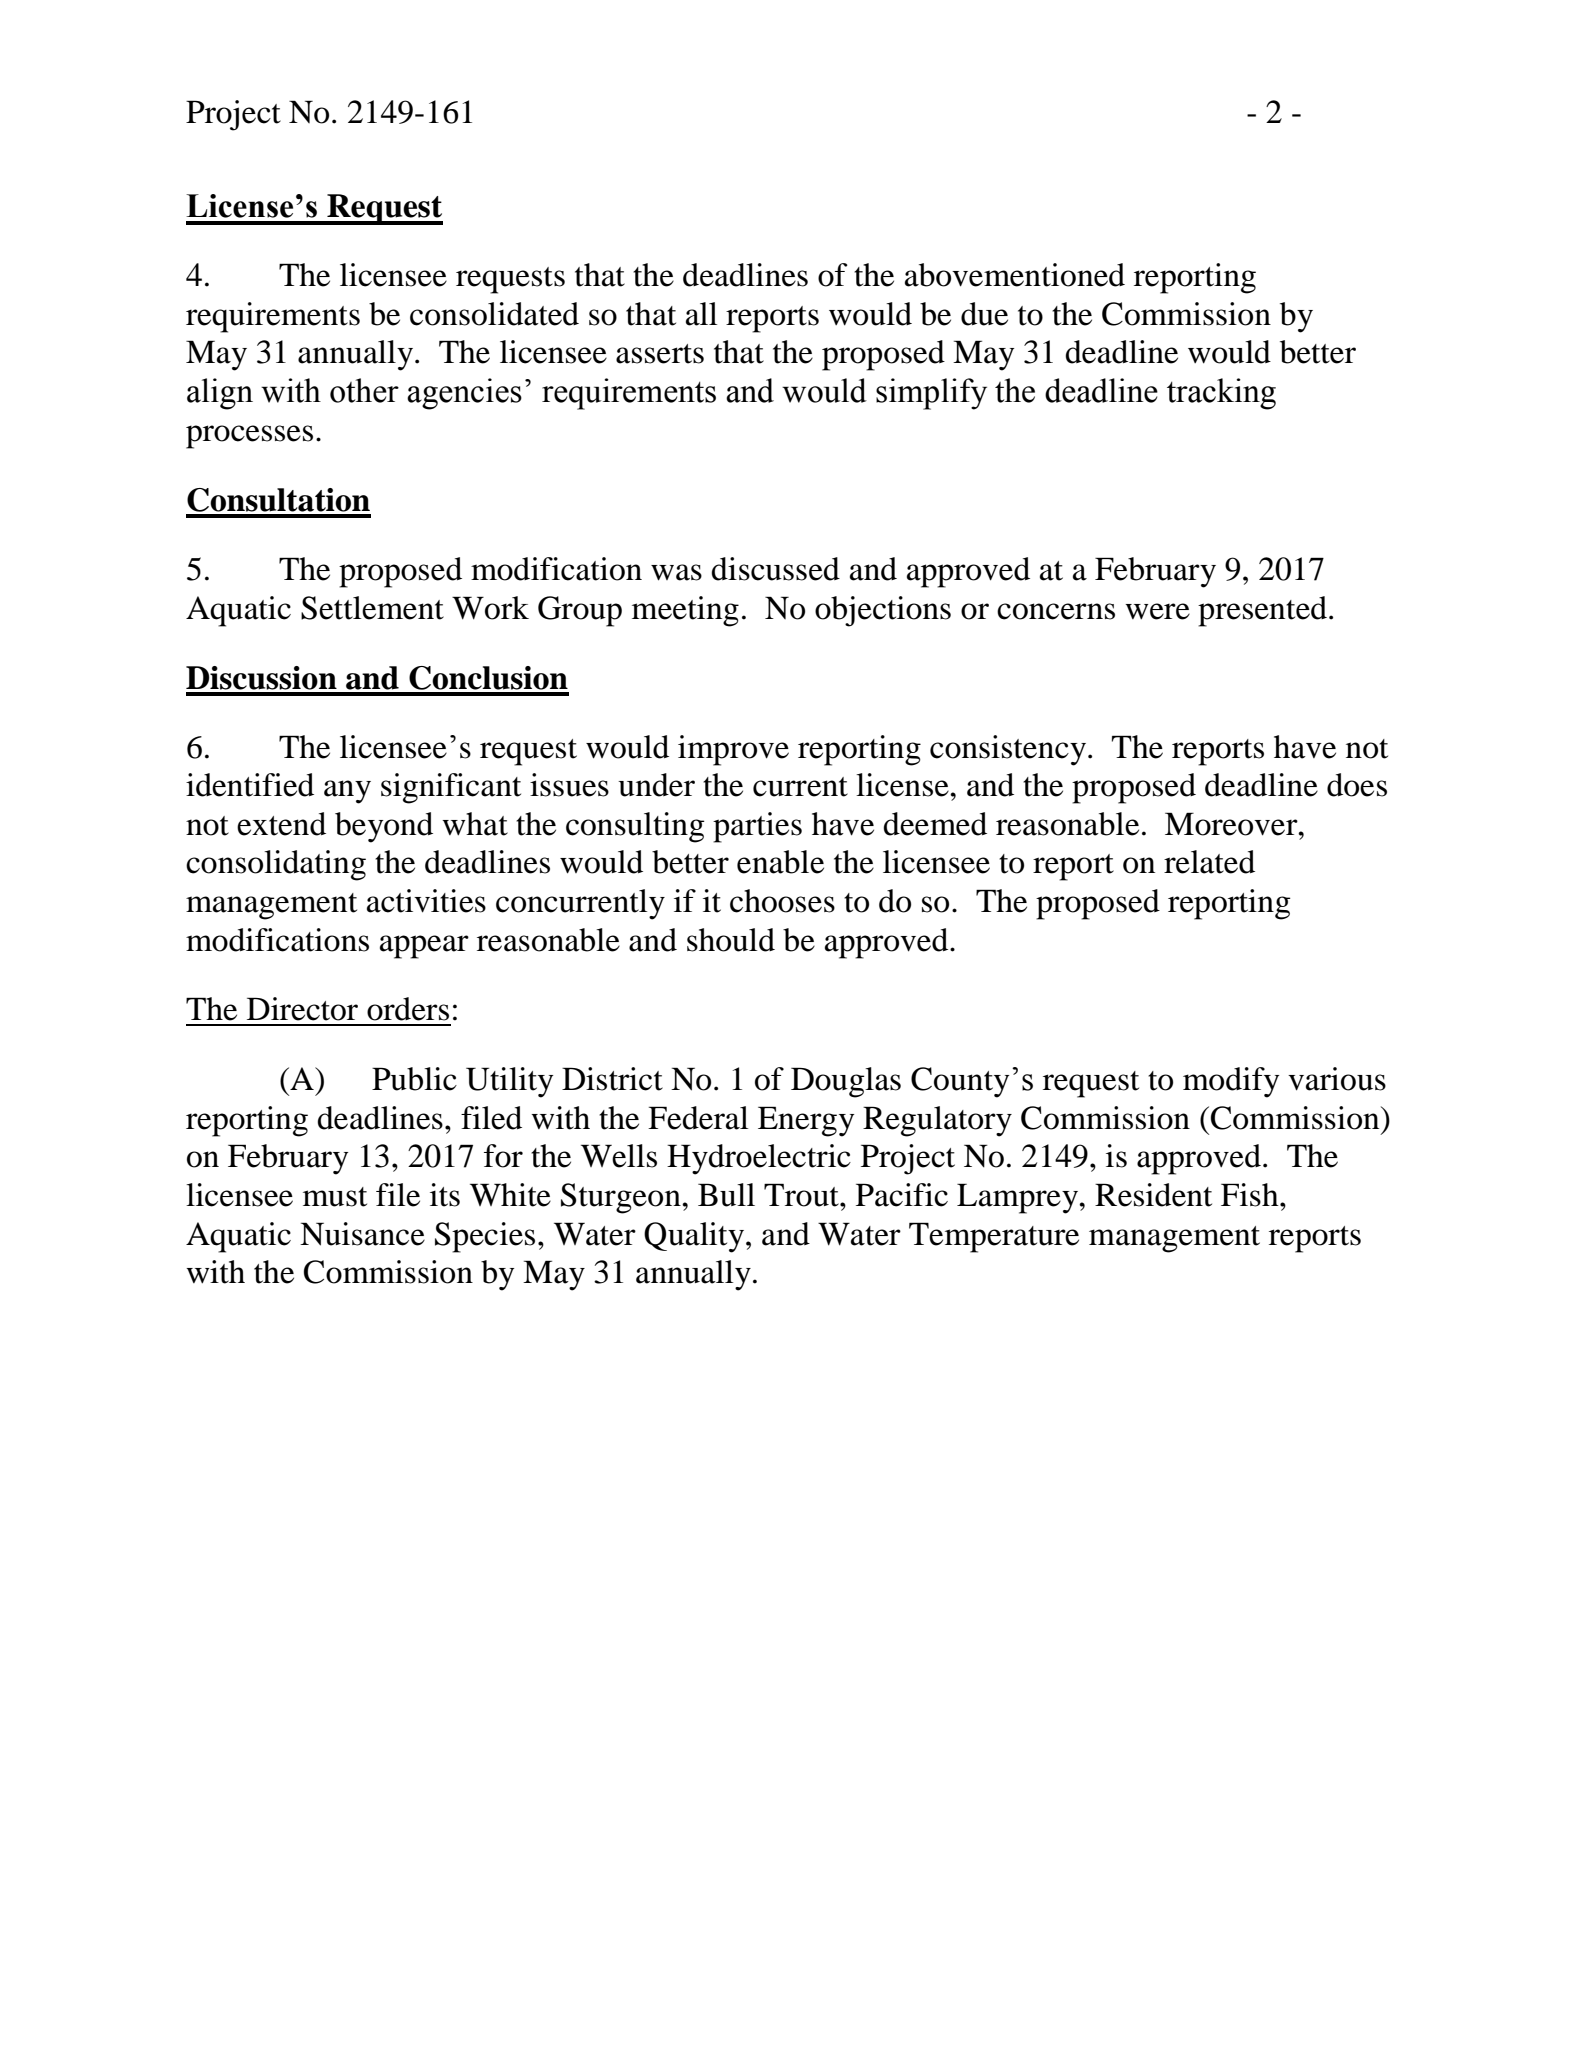 The width and height of the screenshot is (1581, 2046). What do you see at coordinates (660, 354) in the screenshot?
I see `asserts` at bounding box center [660, 354].
